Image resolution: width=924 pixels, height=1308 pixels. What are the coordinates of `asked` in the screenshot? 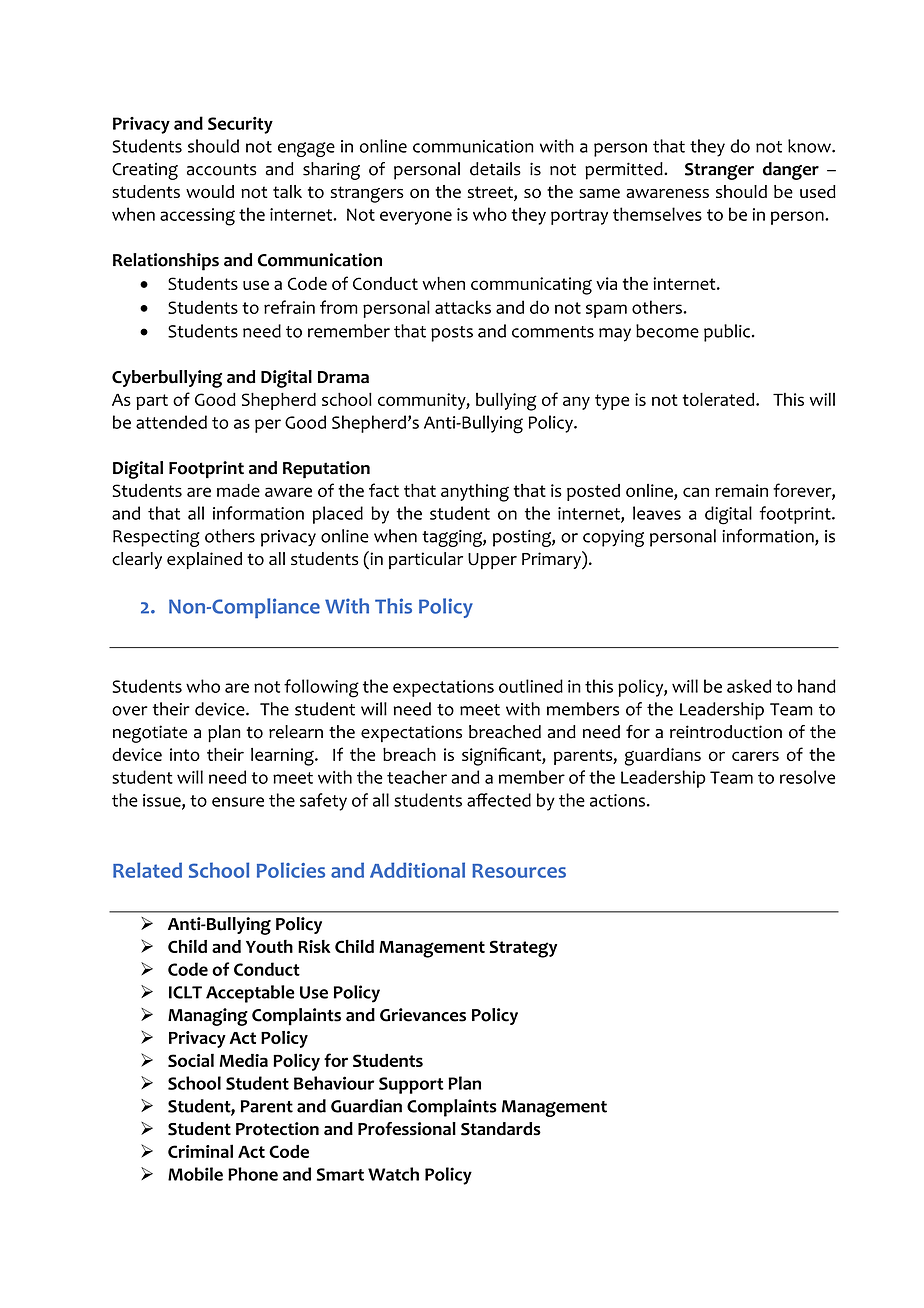 It's located at (749, 686).
